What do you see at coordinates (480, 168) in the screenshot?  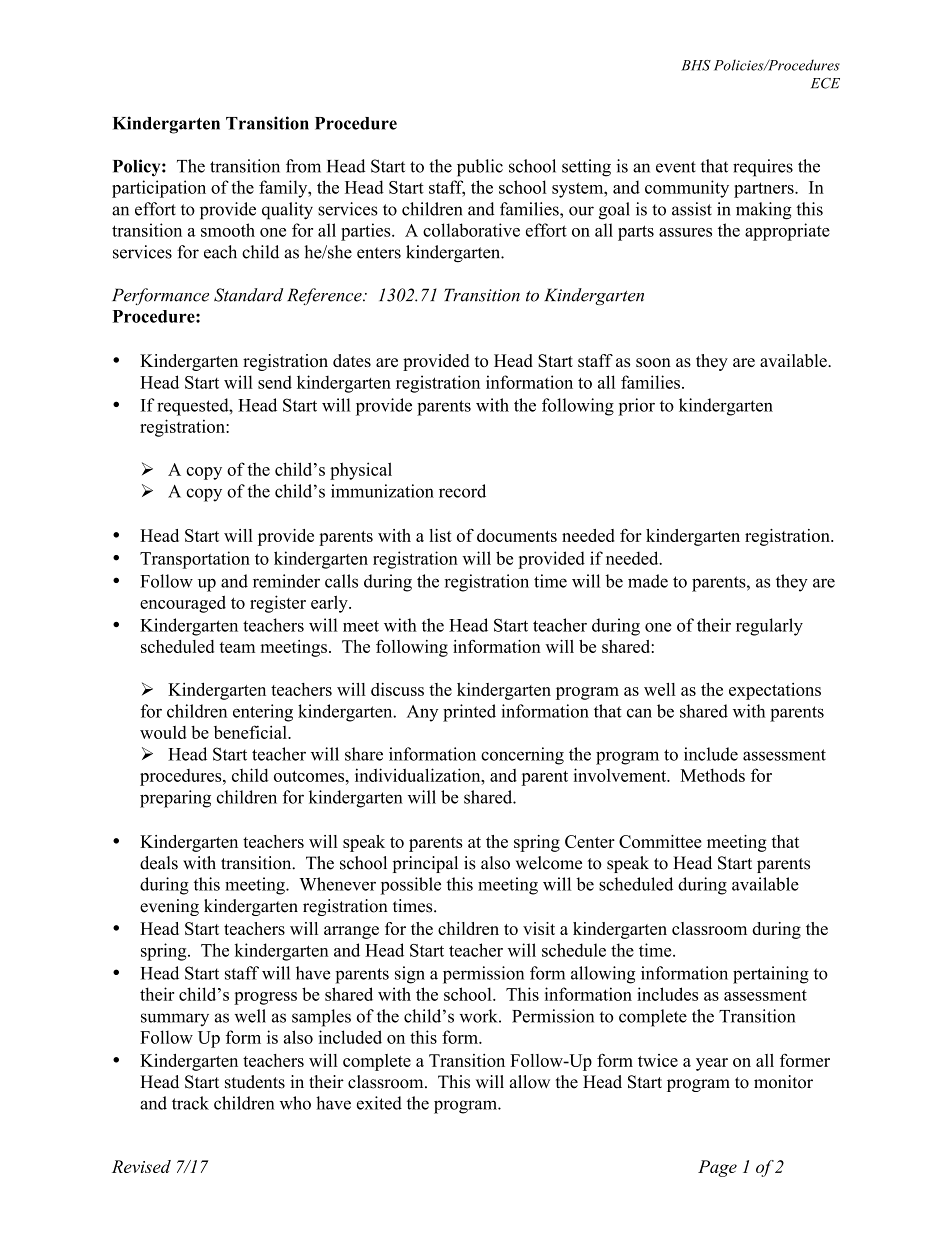 I see `public` at bounding box center [480, 168].
